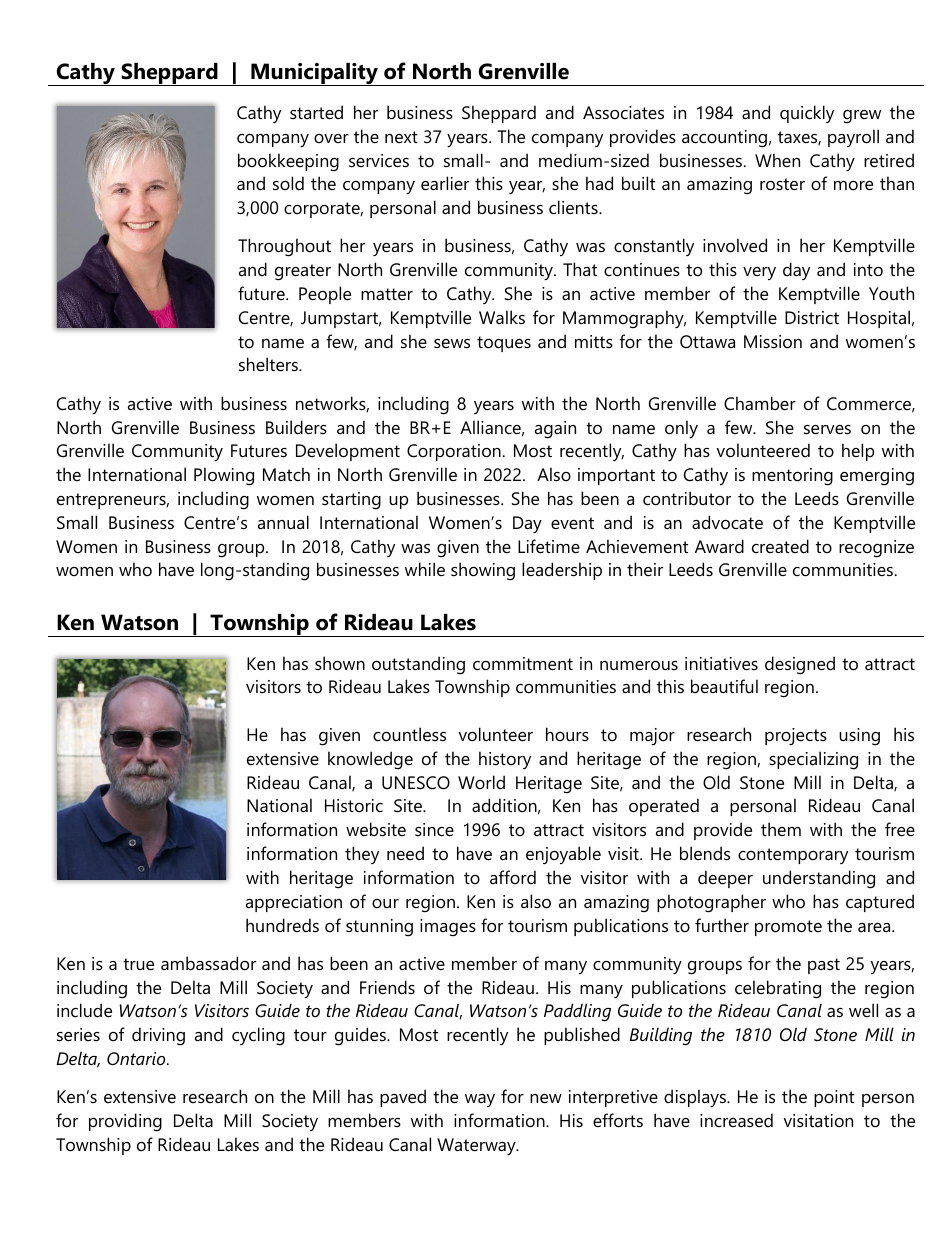 The width and height of the screenshot is (952, 1233). I want to click on quickly, so click(807, 114).
